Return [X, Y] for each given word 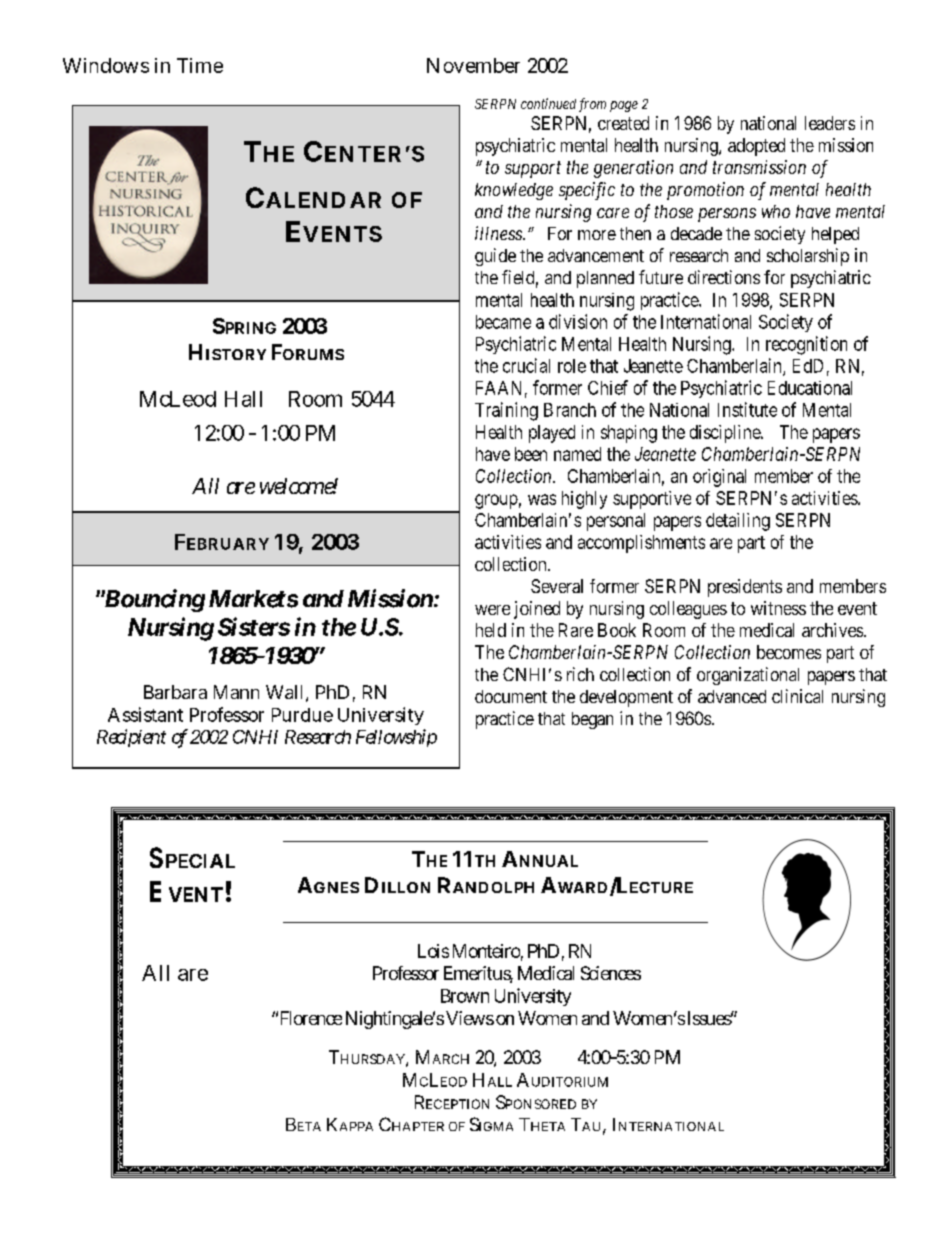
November [473, 65]
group [496, 501]
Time [200, 65]
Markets [253, 599]
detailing [738, 522]
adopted [756, 147]
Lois [433, 951]
